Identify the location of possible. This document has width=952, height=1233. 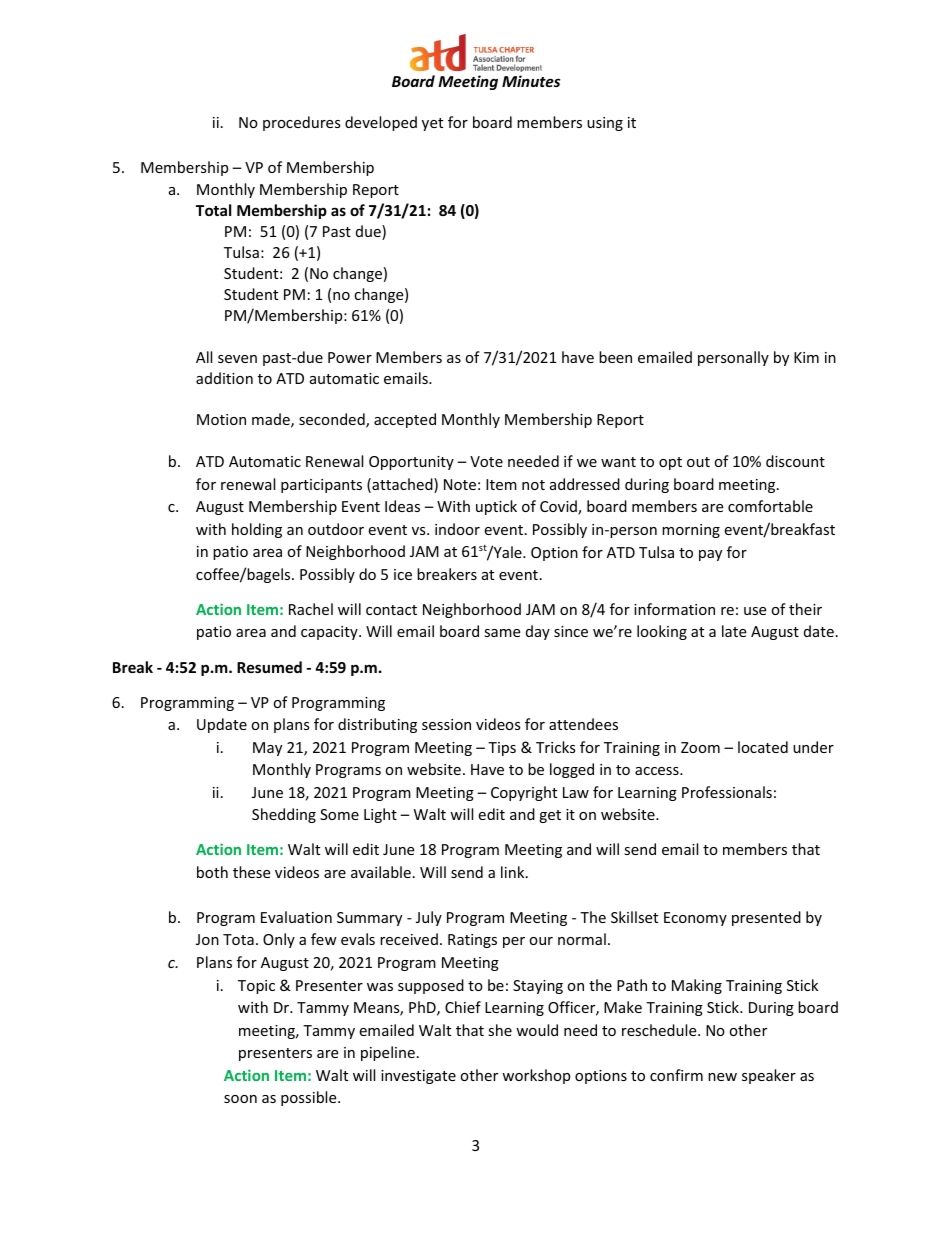
(310, 1098).
